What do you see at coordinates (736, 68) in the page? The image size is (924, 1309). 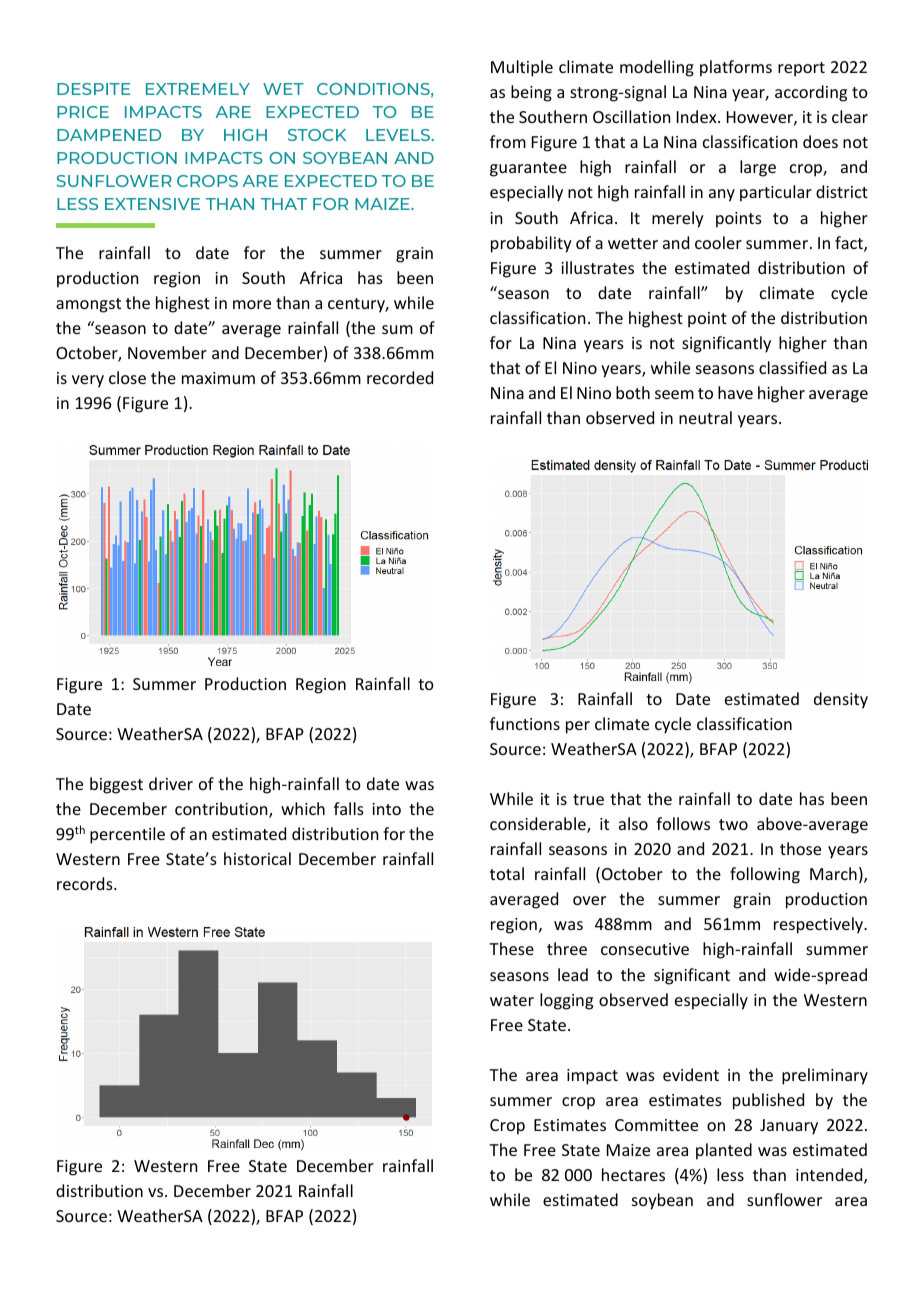 I see `platforms` at bounding box center [736, 68].
